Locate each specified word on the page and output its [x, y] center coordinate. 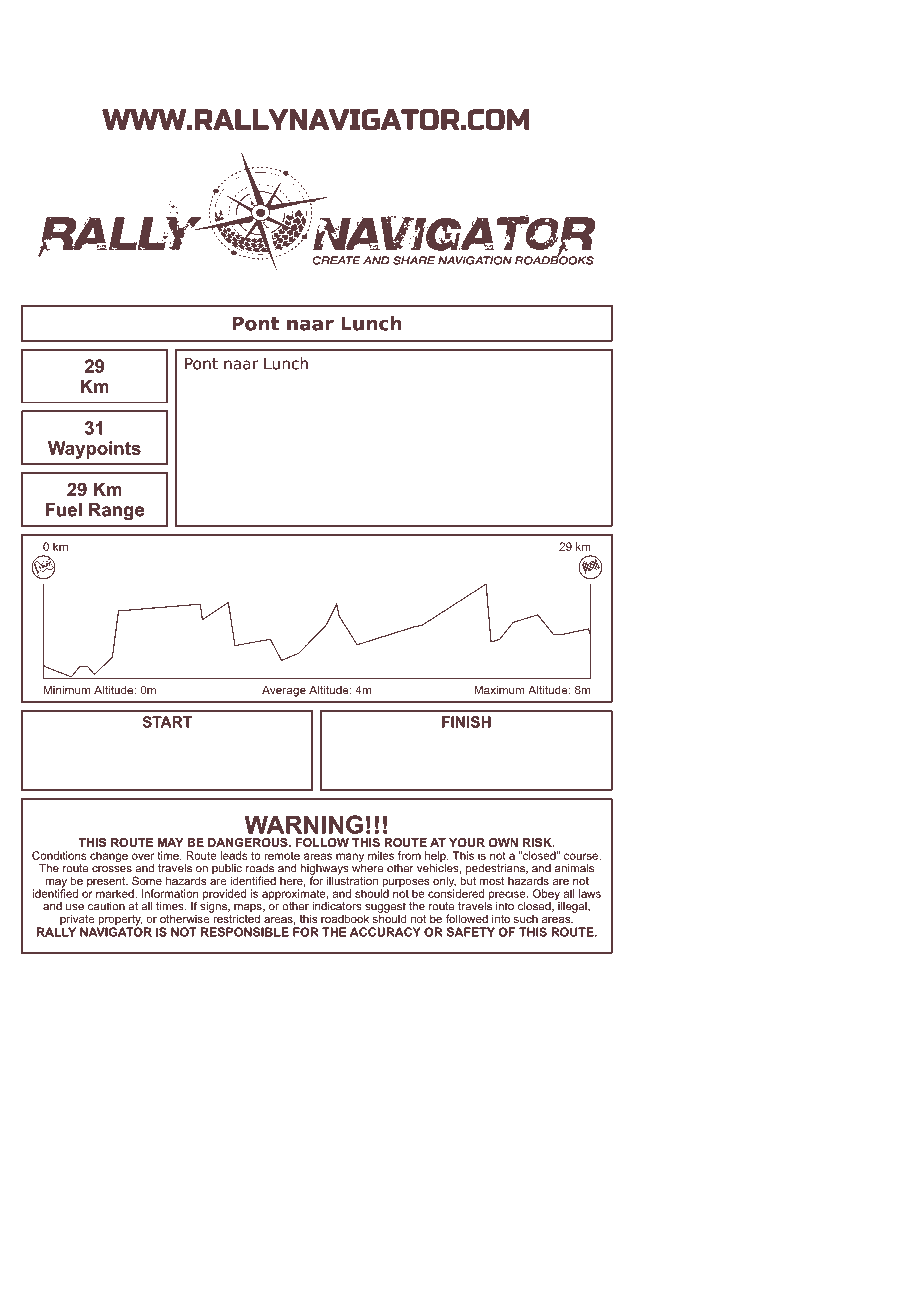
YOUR [467, 842]
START [167, 722]
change [109, 856]
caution [106, 906]
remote [282, 856]
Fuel [64, 510]
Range [116, 511]
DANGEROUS [249, 842]
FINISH [466, 722]
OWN [503, 842]
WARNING [303, 824]
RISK [538, 842]
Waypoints [94, 450]
